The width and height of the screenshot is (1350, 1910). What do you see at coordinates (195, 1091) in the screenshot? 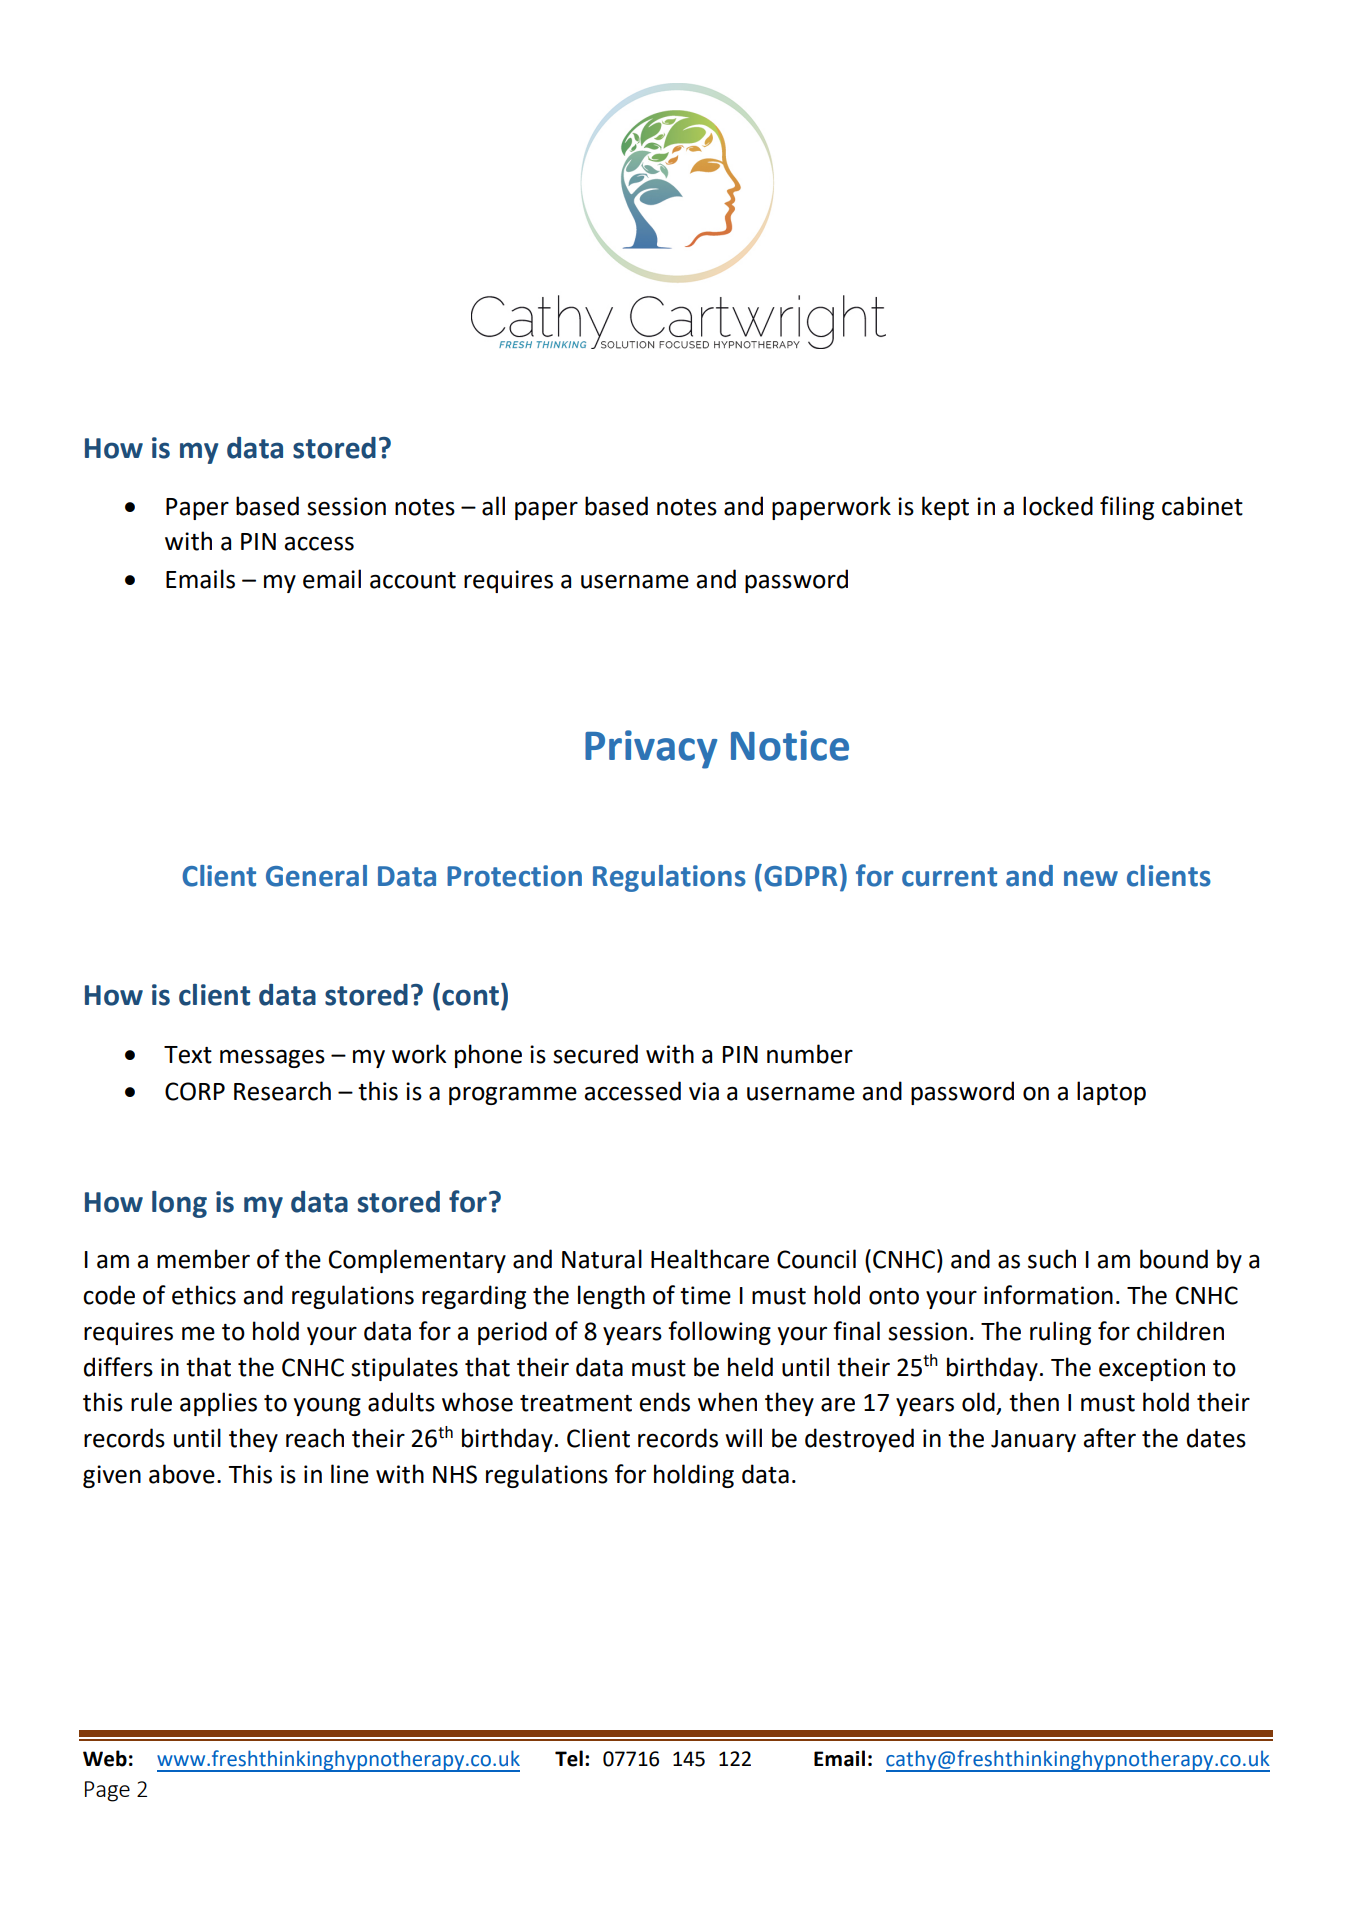
I see `CORP` at bounding box center [195, 1091].
